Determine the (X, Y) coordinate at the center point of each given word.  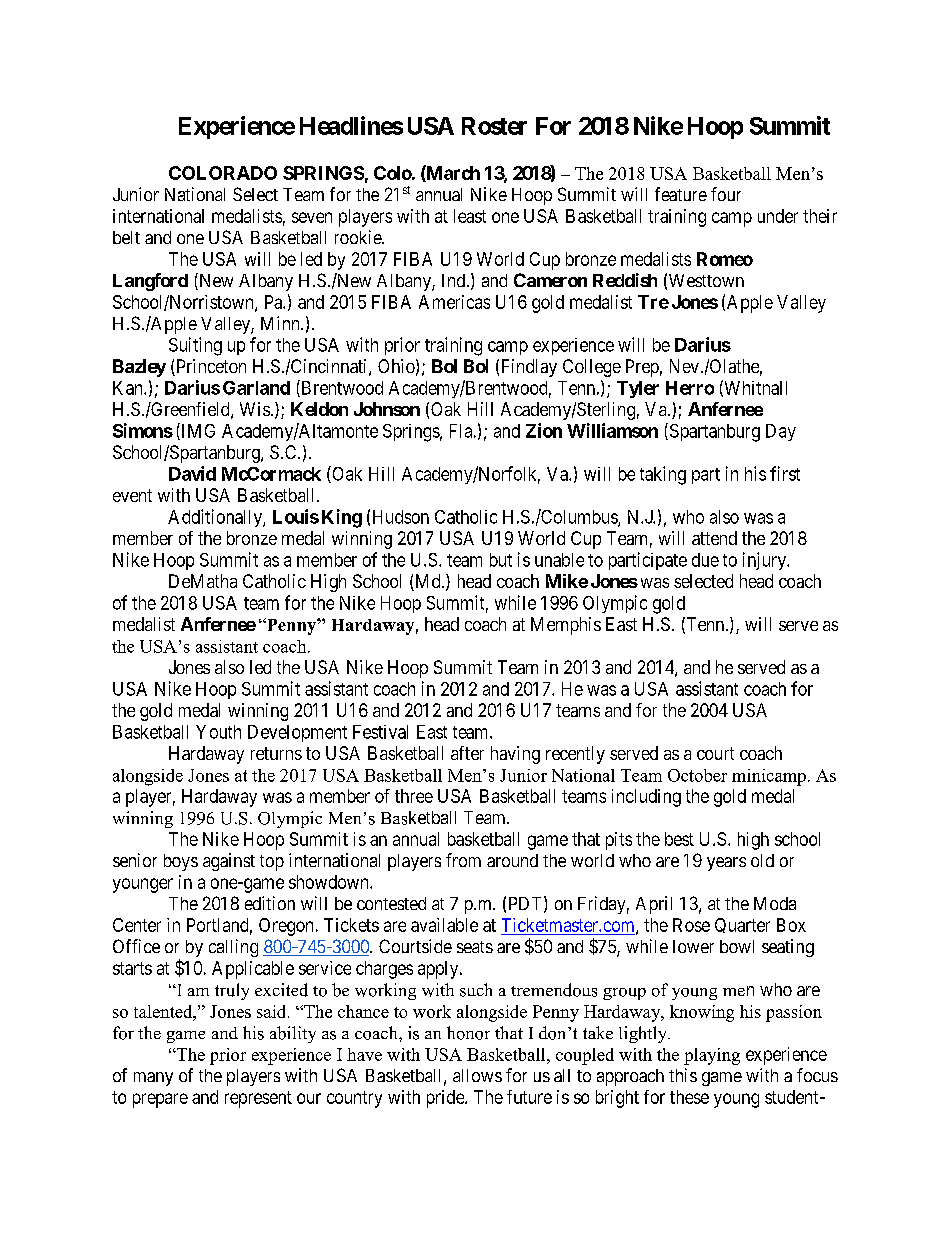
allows (477, 1075)
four (726, 194)
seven (312, 217)
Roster (494, 126)
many (153, 1079)
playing (712, 1056)
